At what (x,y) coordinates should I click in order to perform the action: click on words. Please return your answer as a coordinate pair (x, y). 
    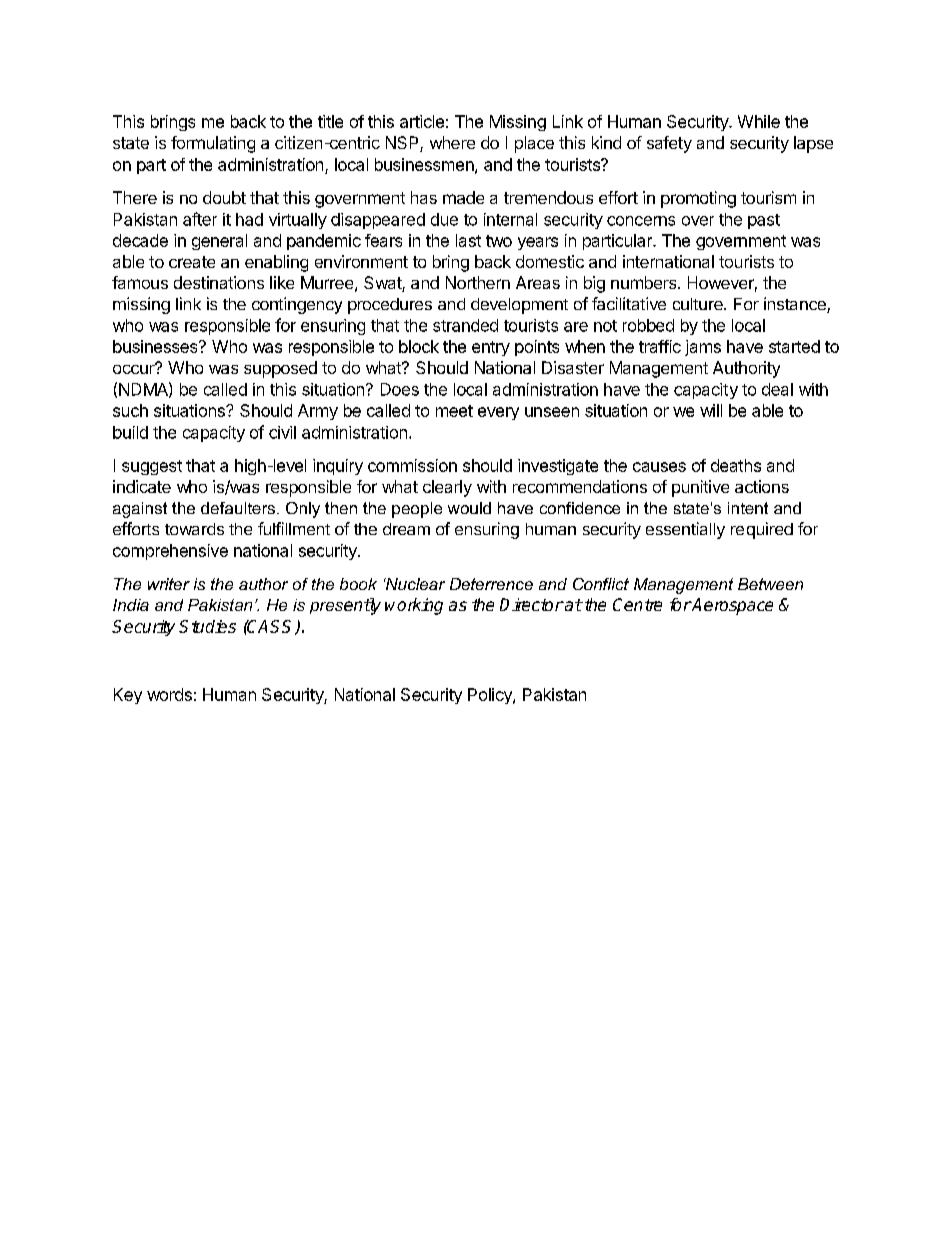
    Looking at the image, I should click on (169, 694).
